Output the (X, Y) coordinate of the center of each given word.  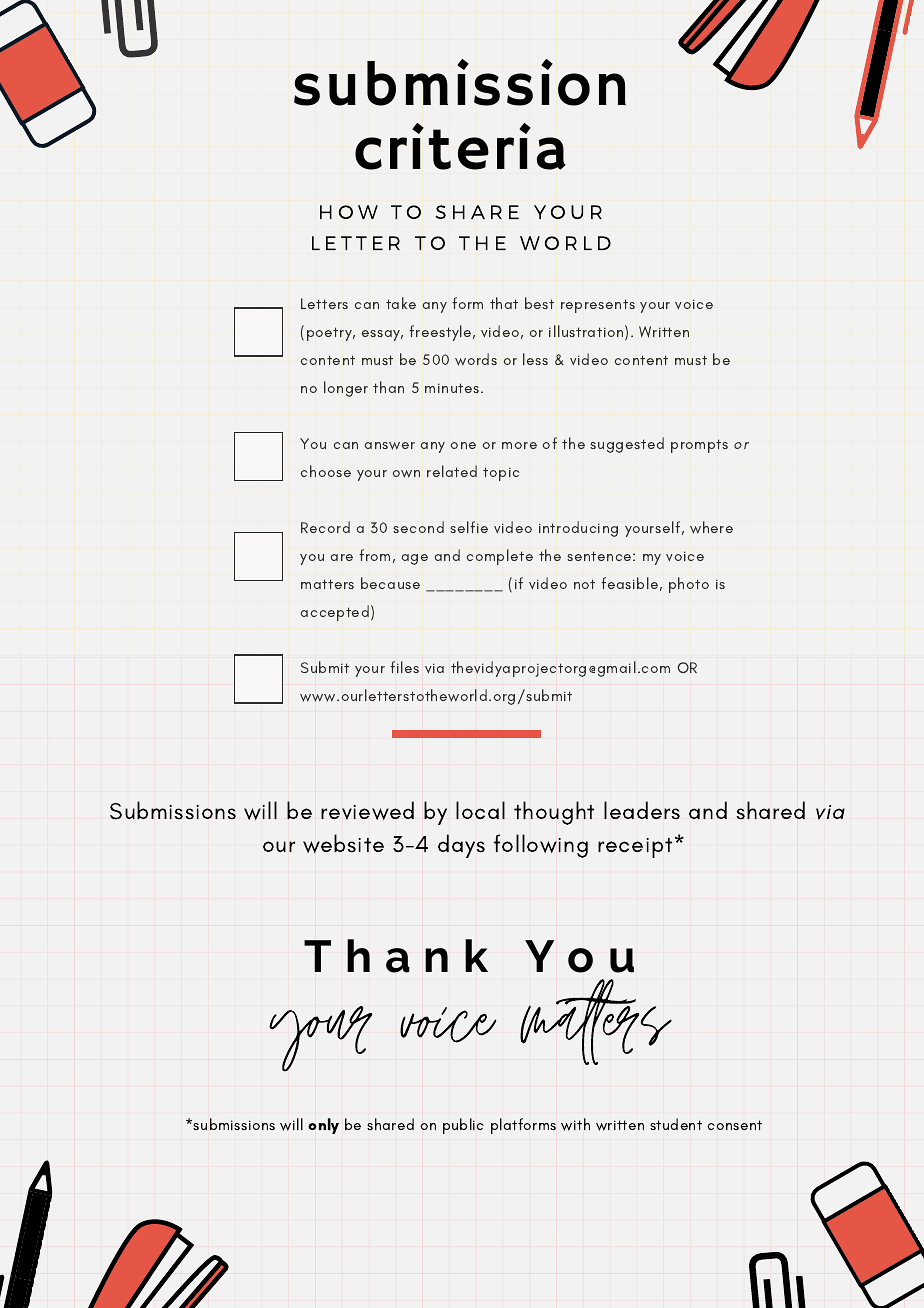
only (323, 1126)
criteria (460, 146)
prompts (699, 446)
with (575, 1124)
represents (598, 306)
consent (734, 1125)
